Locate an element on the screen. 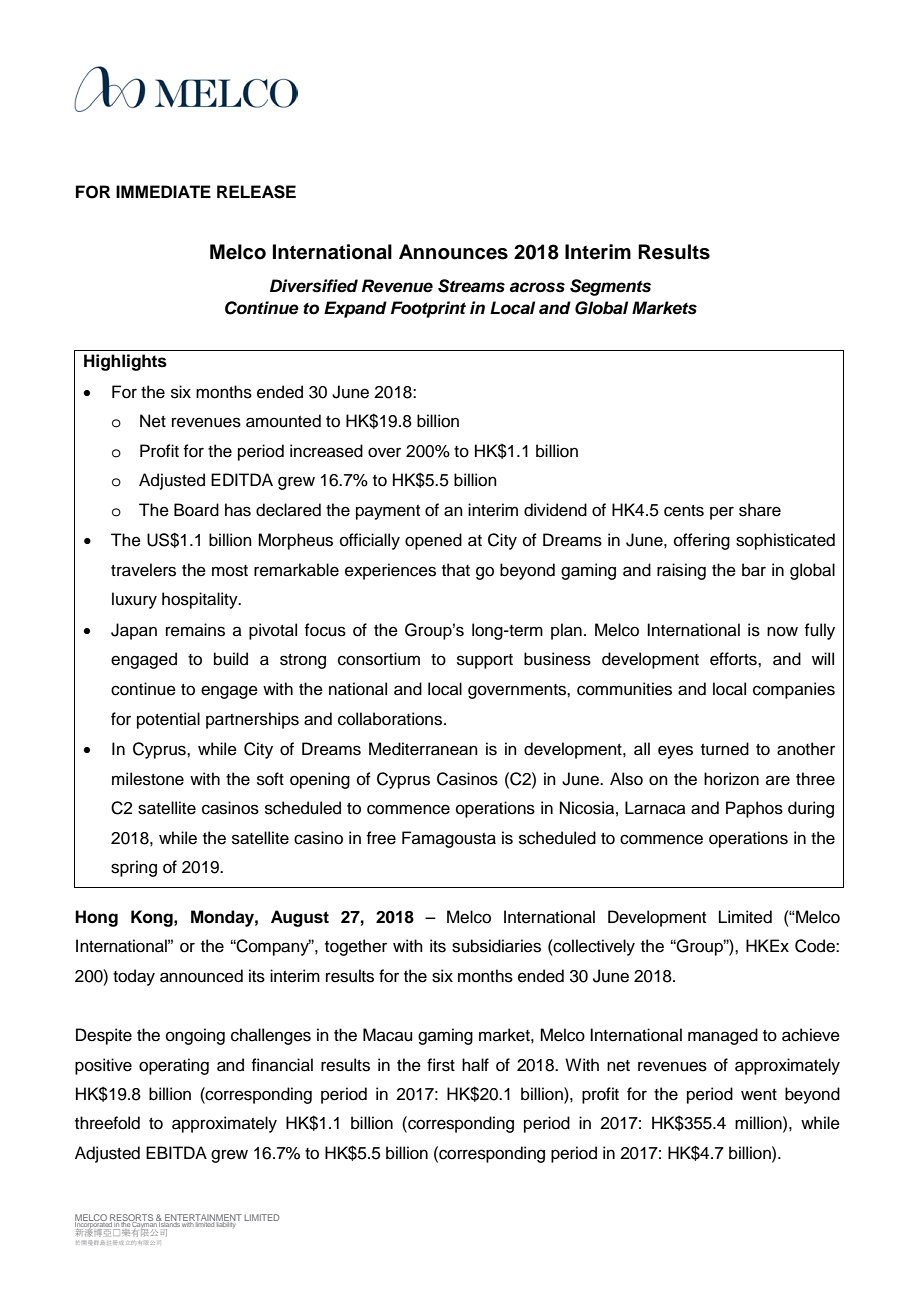 The width and height of the screenshot is (924, 1309). share is located at coordinates (760, 510).
